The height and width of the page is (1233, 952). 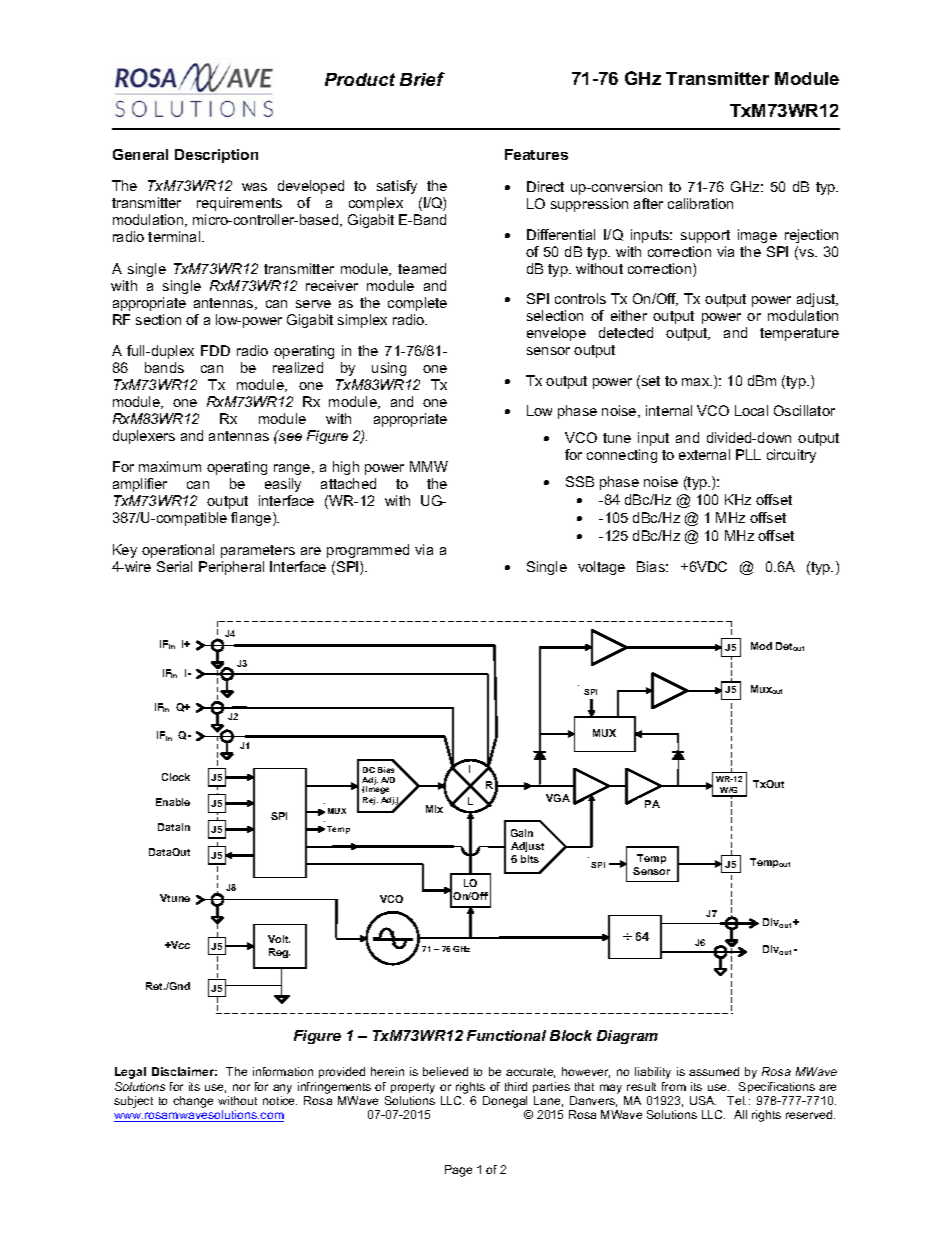 I want to click on maximum, so click(x=170, y=466).
